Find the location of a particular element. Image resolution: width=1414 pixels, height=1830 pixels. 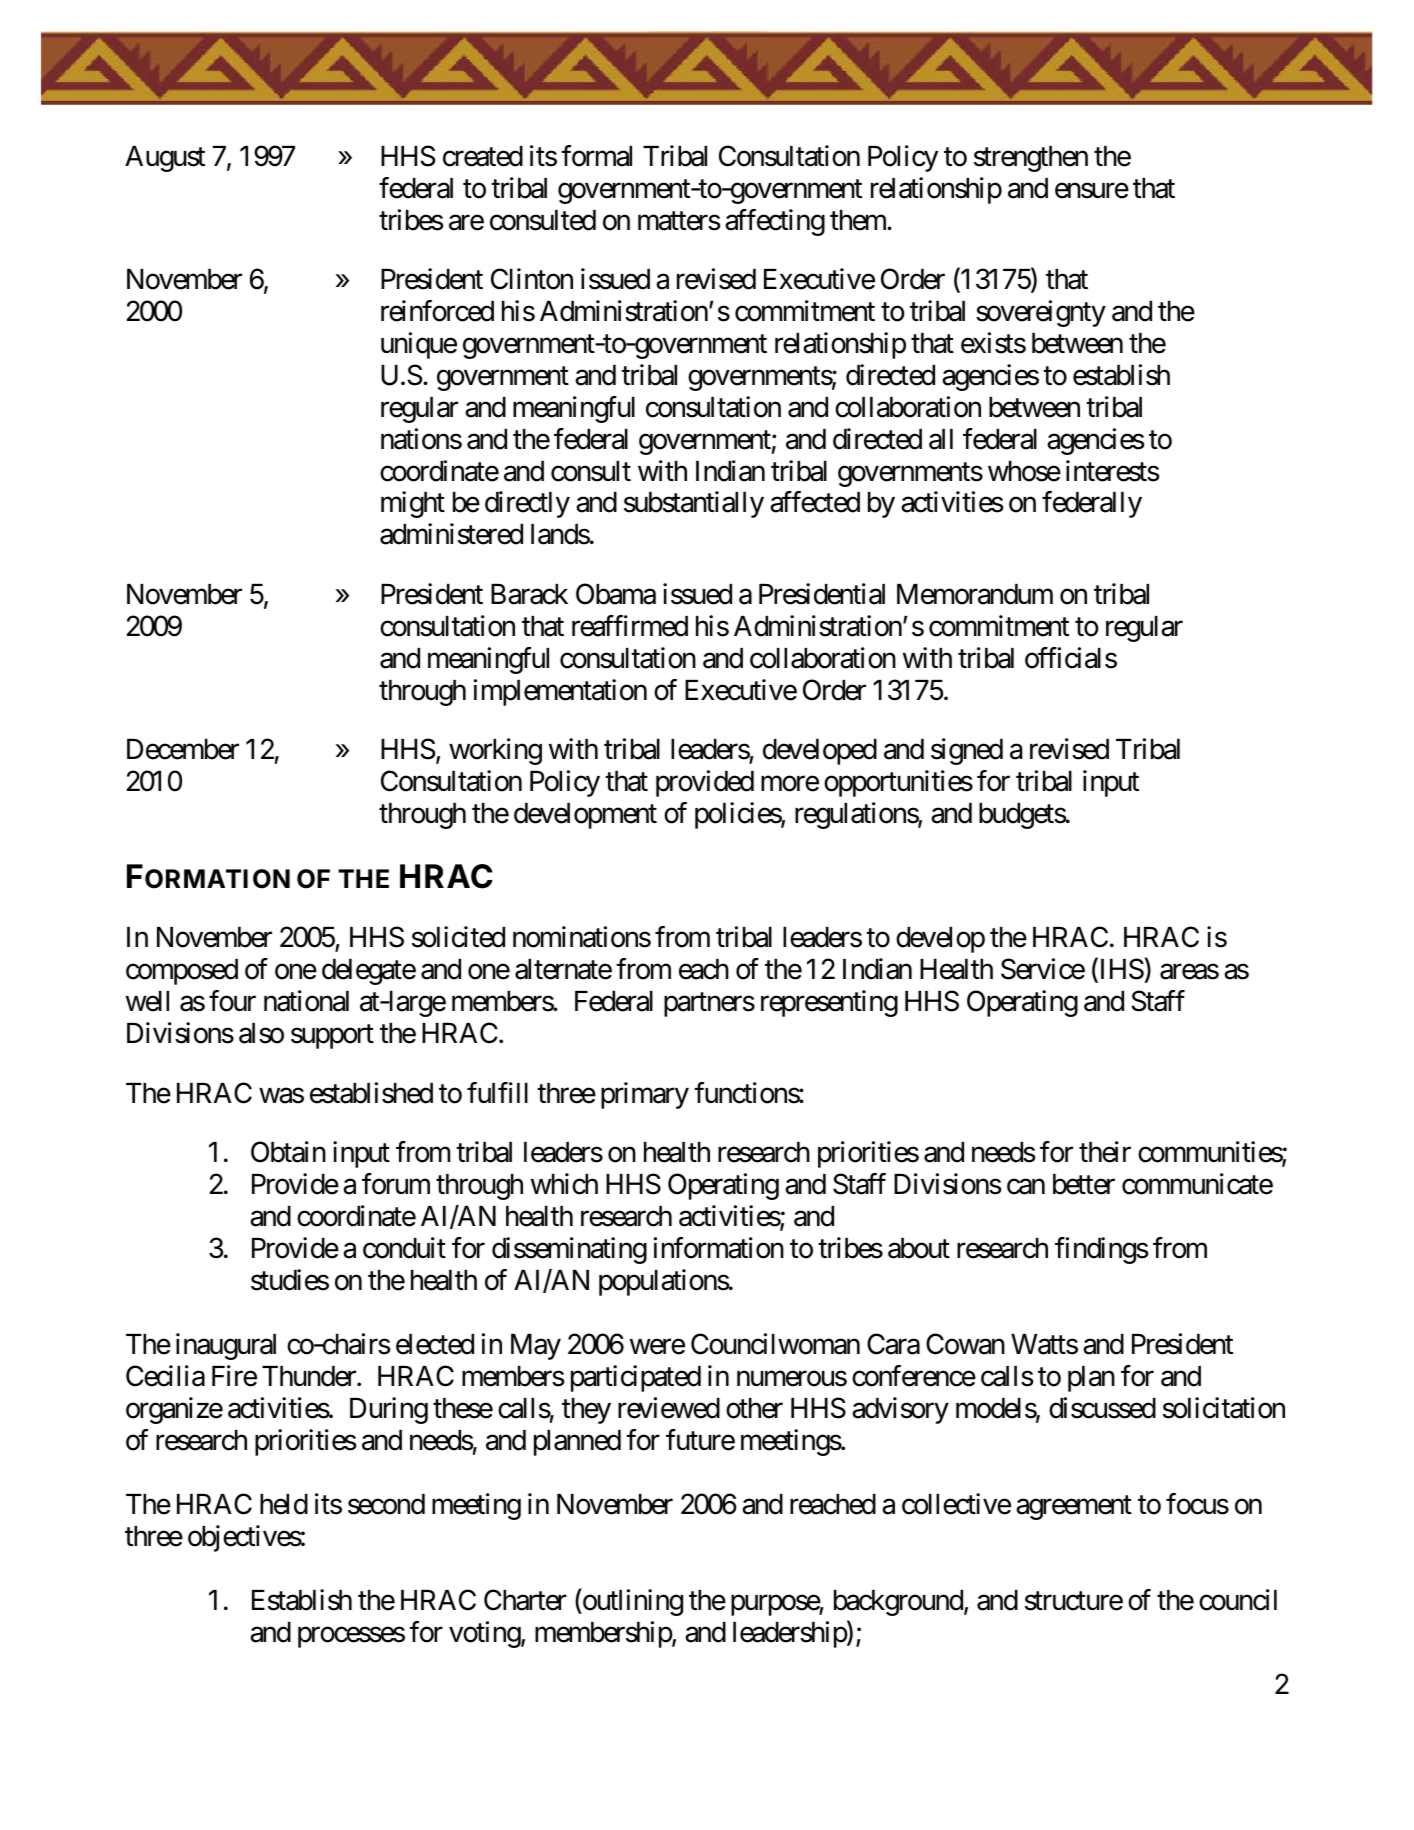

August is located at coordinates (165, 159).
